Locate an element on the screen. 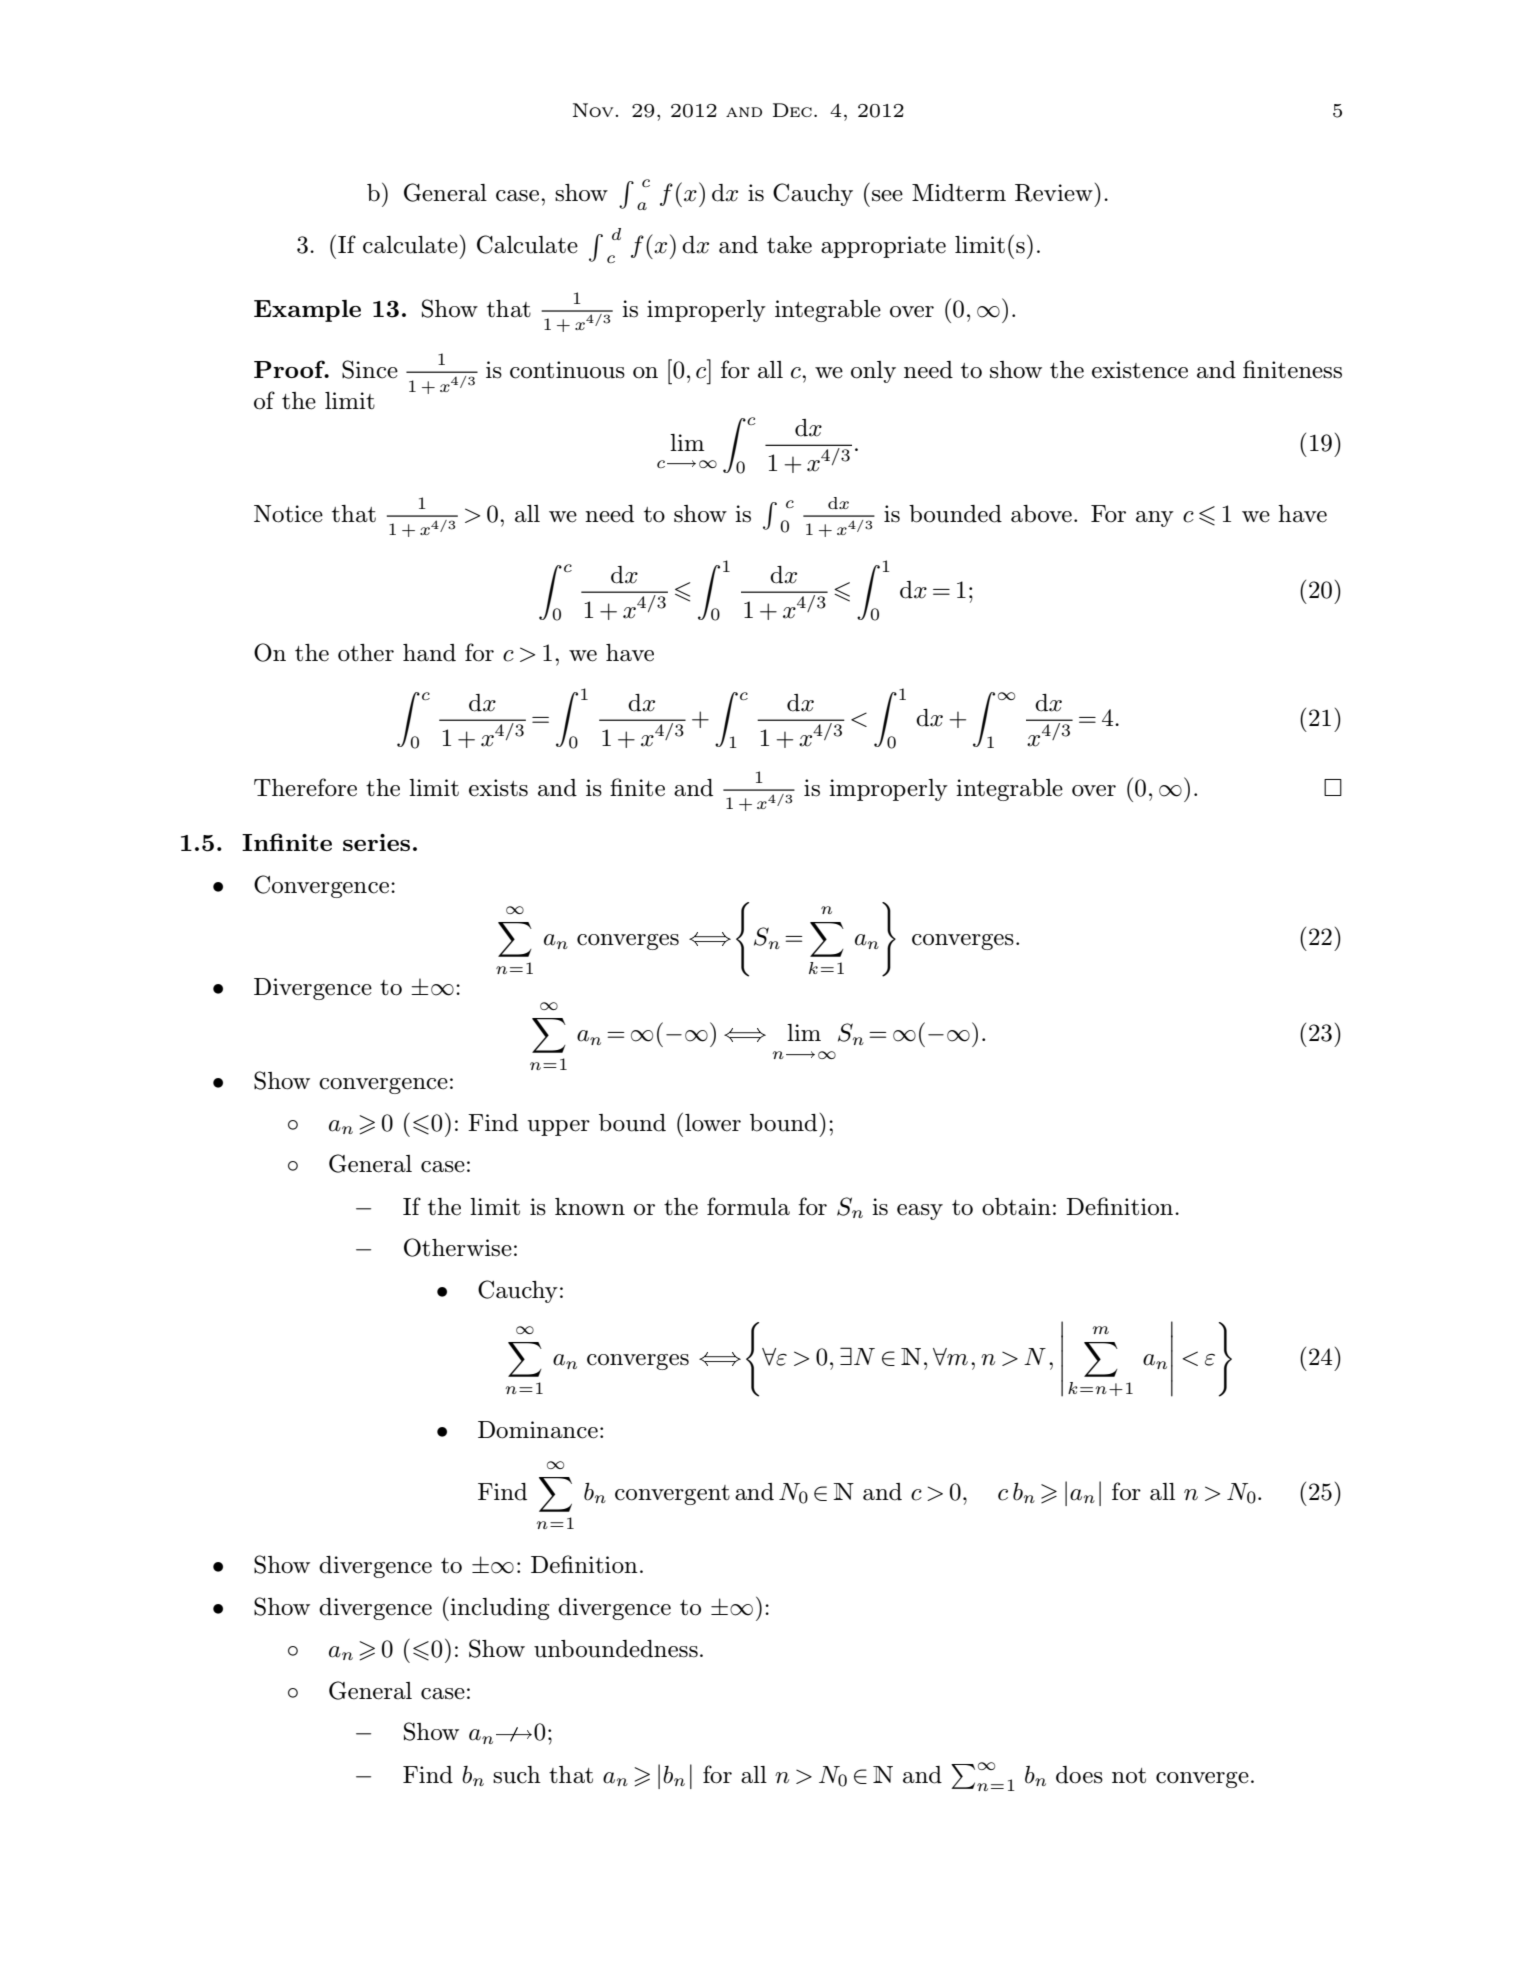 The width and height of the screenshot is (1522, 1970). hand is located at coordinates (429, 653).
